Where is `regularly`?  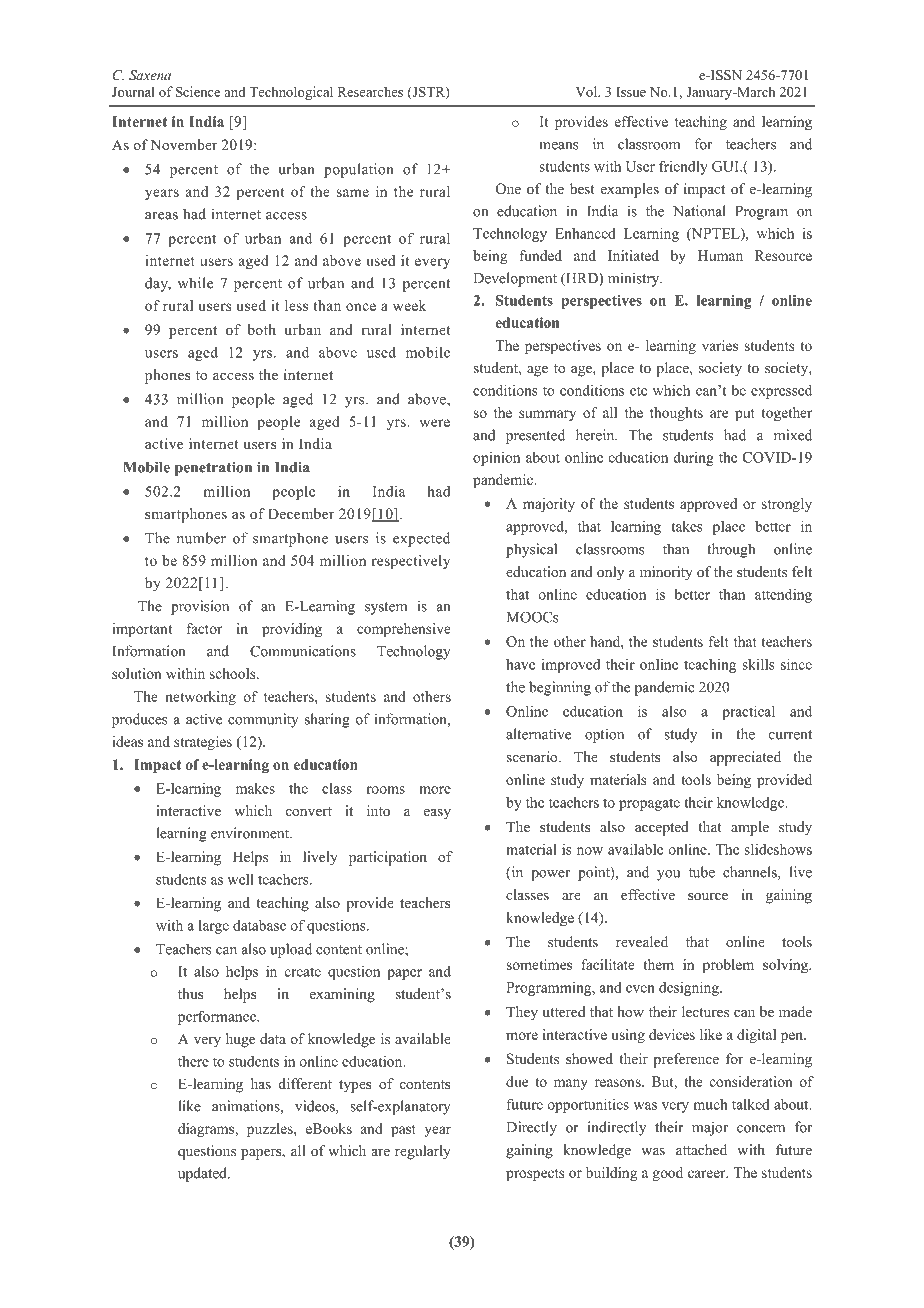 regularly is located at coordinates (423, 1152).
